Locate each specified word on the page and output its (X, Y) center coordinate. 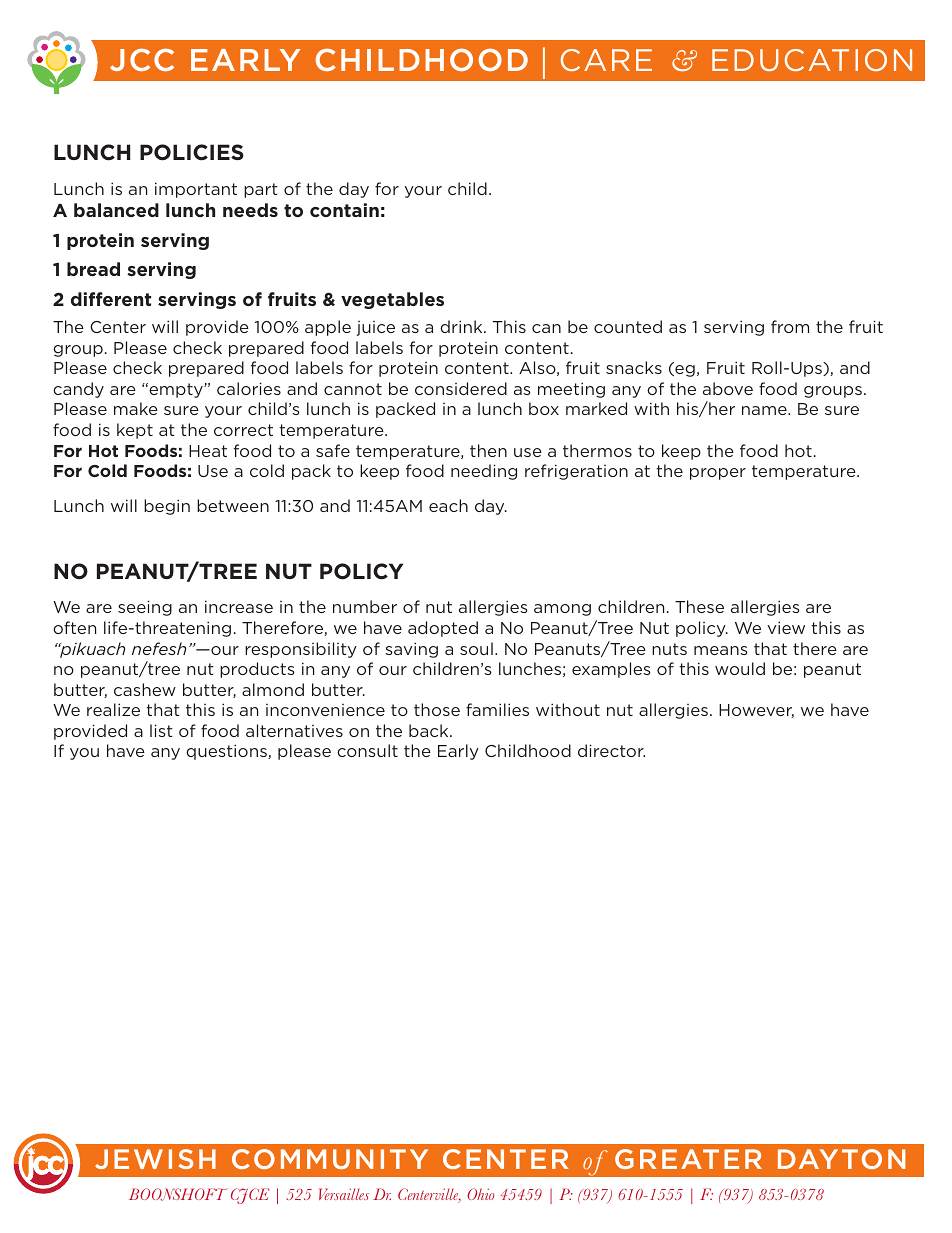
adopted (443, 629)
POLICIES (192, 152)
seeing (145, 608)
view (786, 627)
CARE (606, 60)
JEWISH (155, 1159)
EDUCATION (812, 60)
